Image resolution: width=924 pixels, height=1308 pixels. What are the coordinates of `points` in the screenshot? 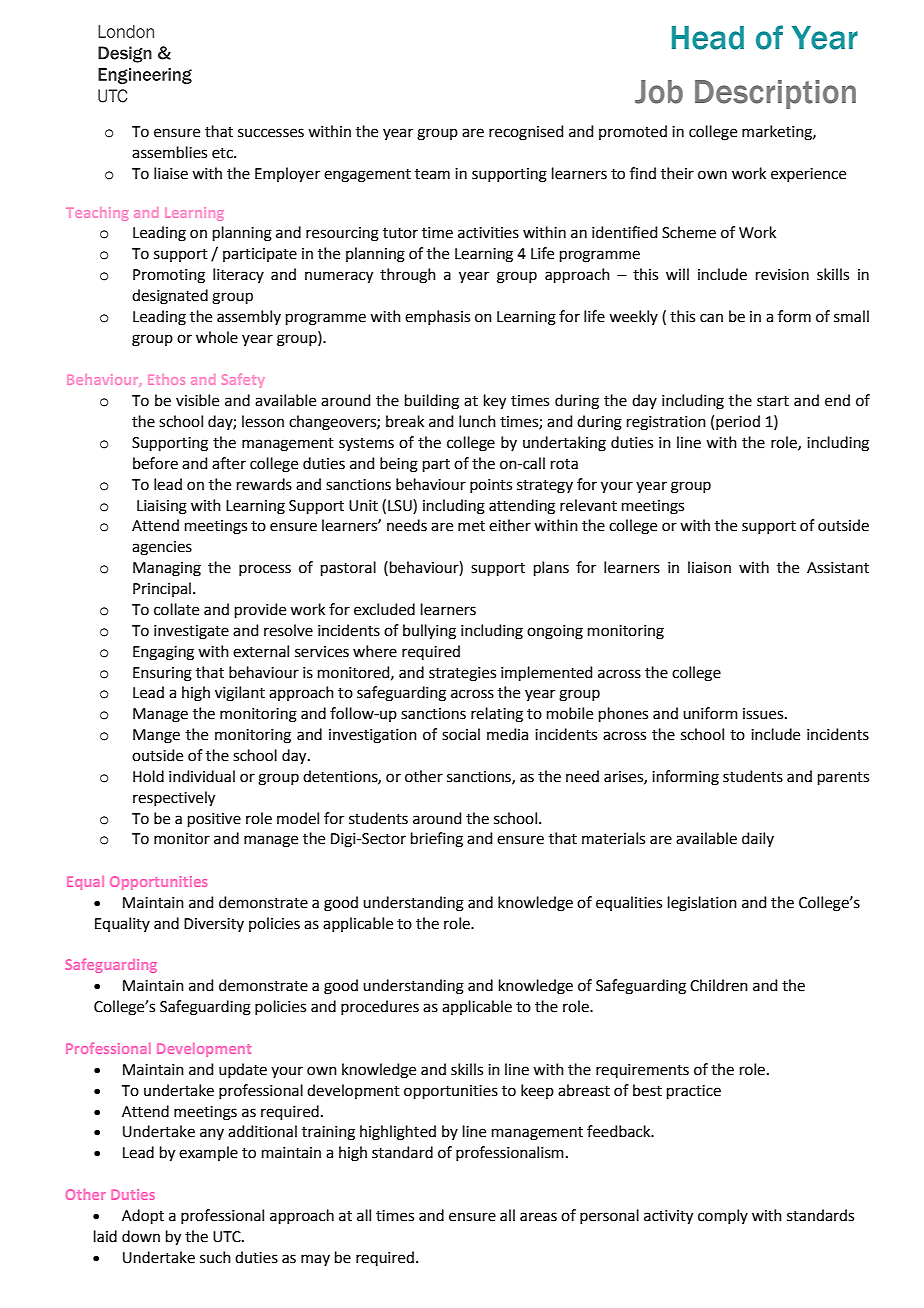 It's located at (491, 486).
